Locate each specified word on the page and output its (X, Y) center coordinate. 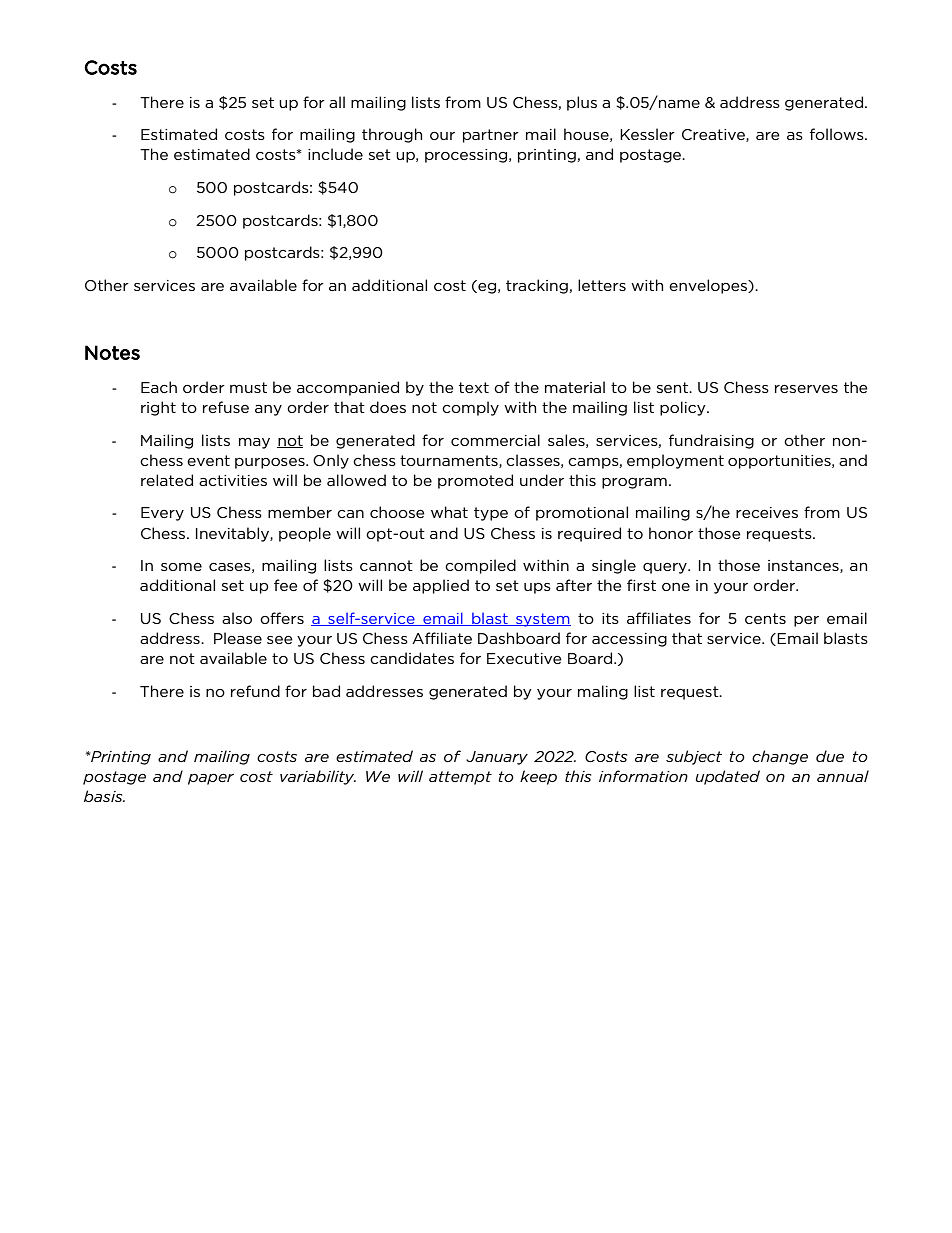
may (254, 443)
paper (211, 779)
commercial (495, 440)
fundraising (711, 441)
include (335, 154)
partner (491, 136)
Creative (714, 135)
